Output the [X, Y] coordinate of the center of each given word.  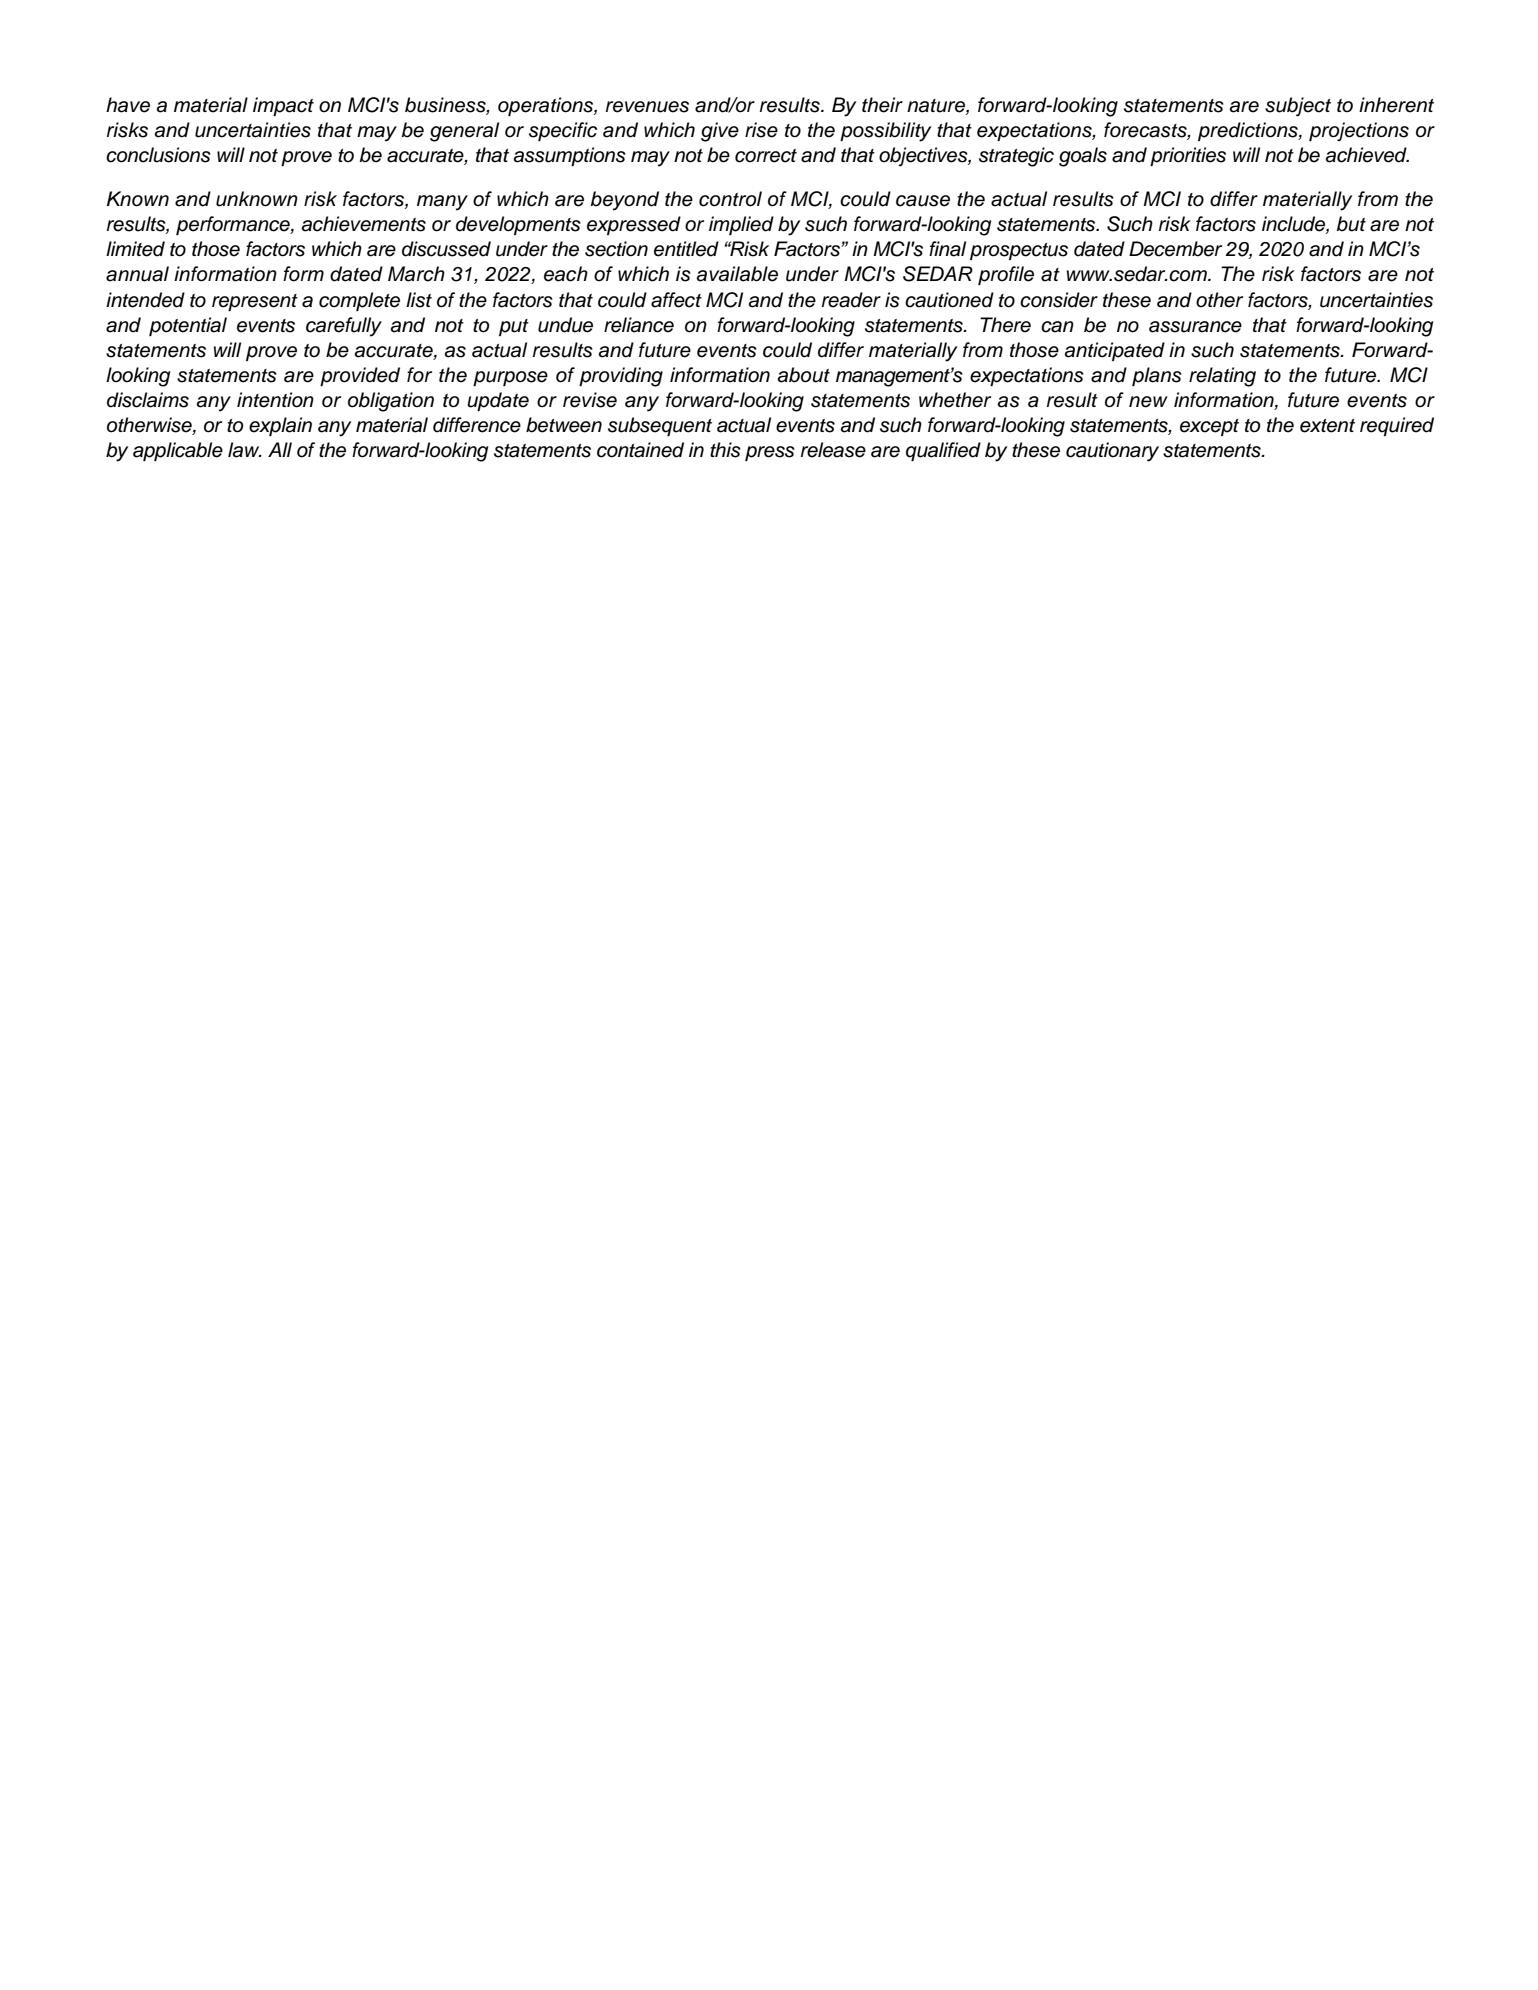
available [737, 274]
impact [283, 106]
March [416, 274]
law [245, 450]
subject [1298, 107]
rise [761, 130]
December [1175, 249]
